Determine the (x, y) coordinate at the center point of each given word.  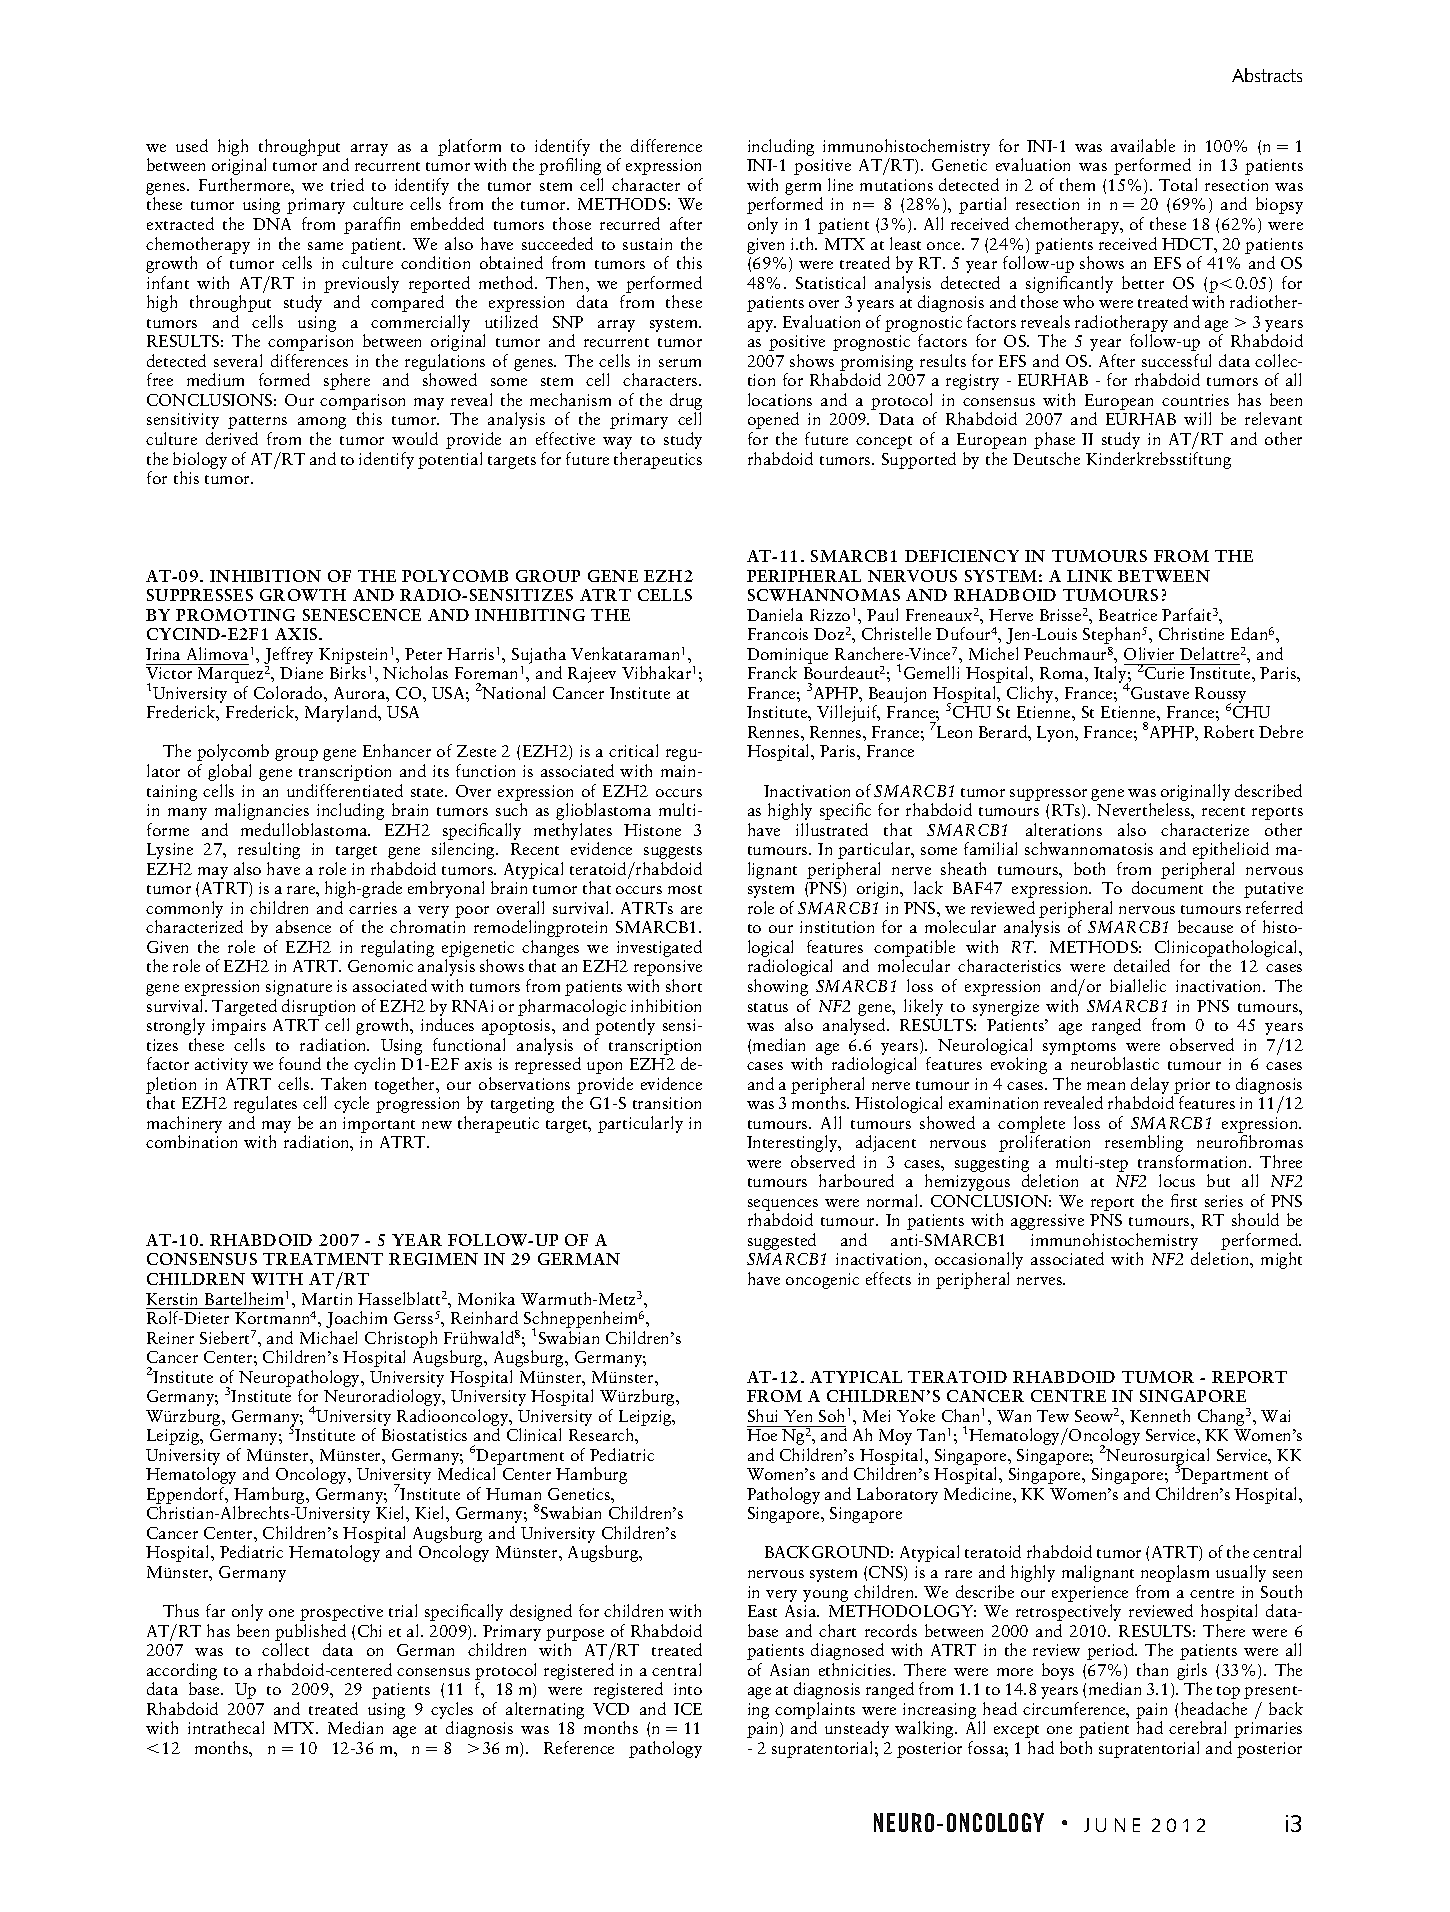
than (1152, 1669)
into (688, 1689)
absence (303, 926)
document (1167, 887)
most (685, 889)
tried (347, 184)
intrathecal (226, 1727)
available (1143, 145)
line (840, 184)
